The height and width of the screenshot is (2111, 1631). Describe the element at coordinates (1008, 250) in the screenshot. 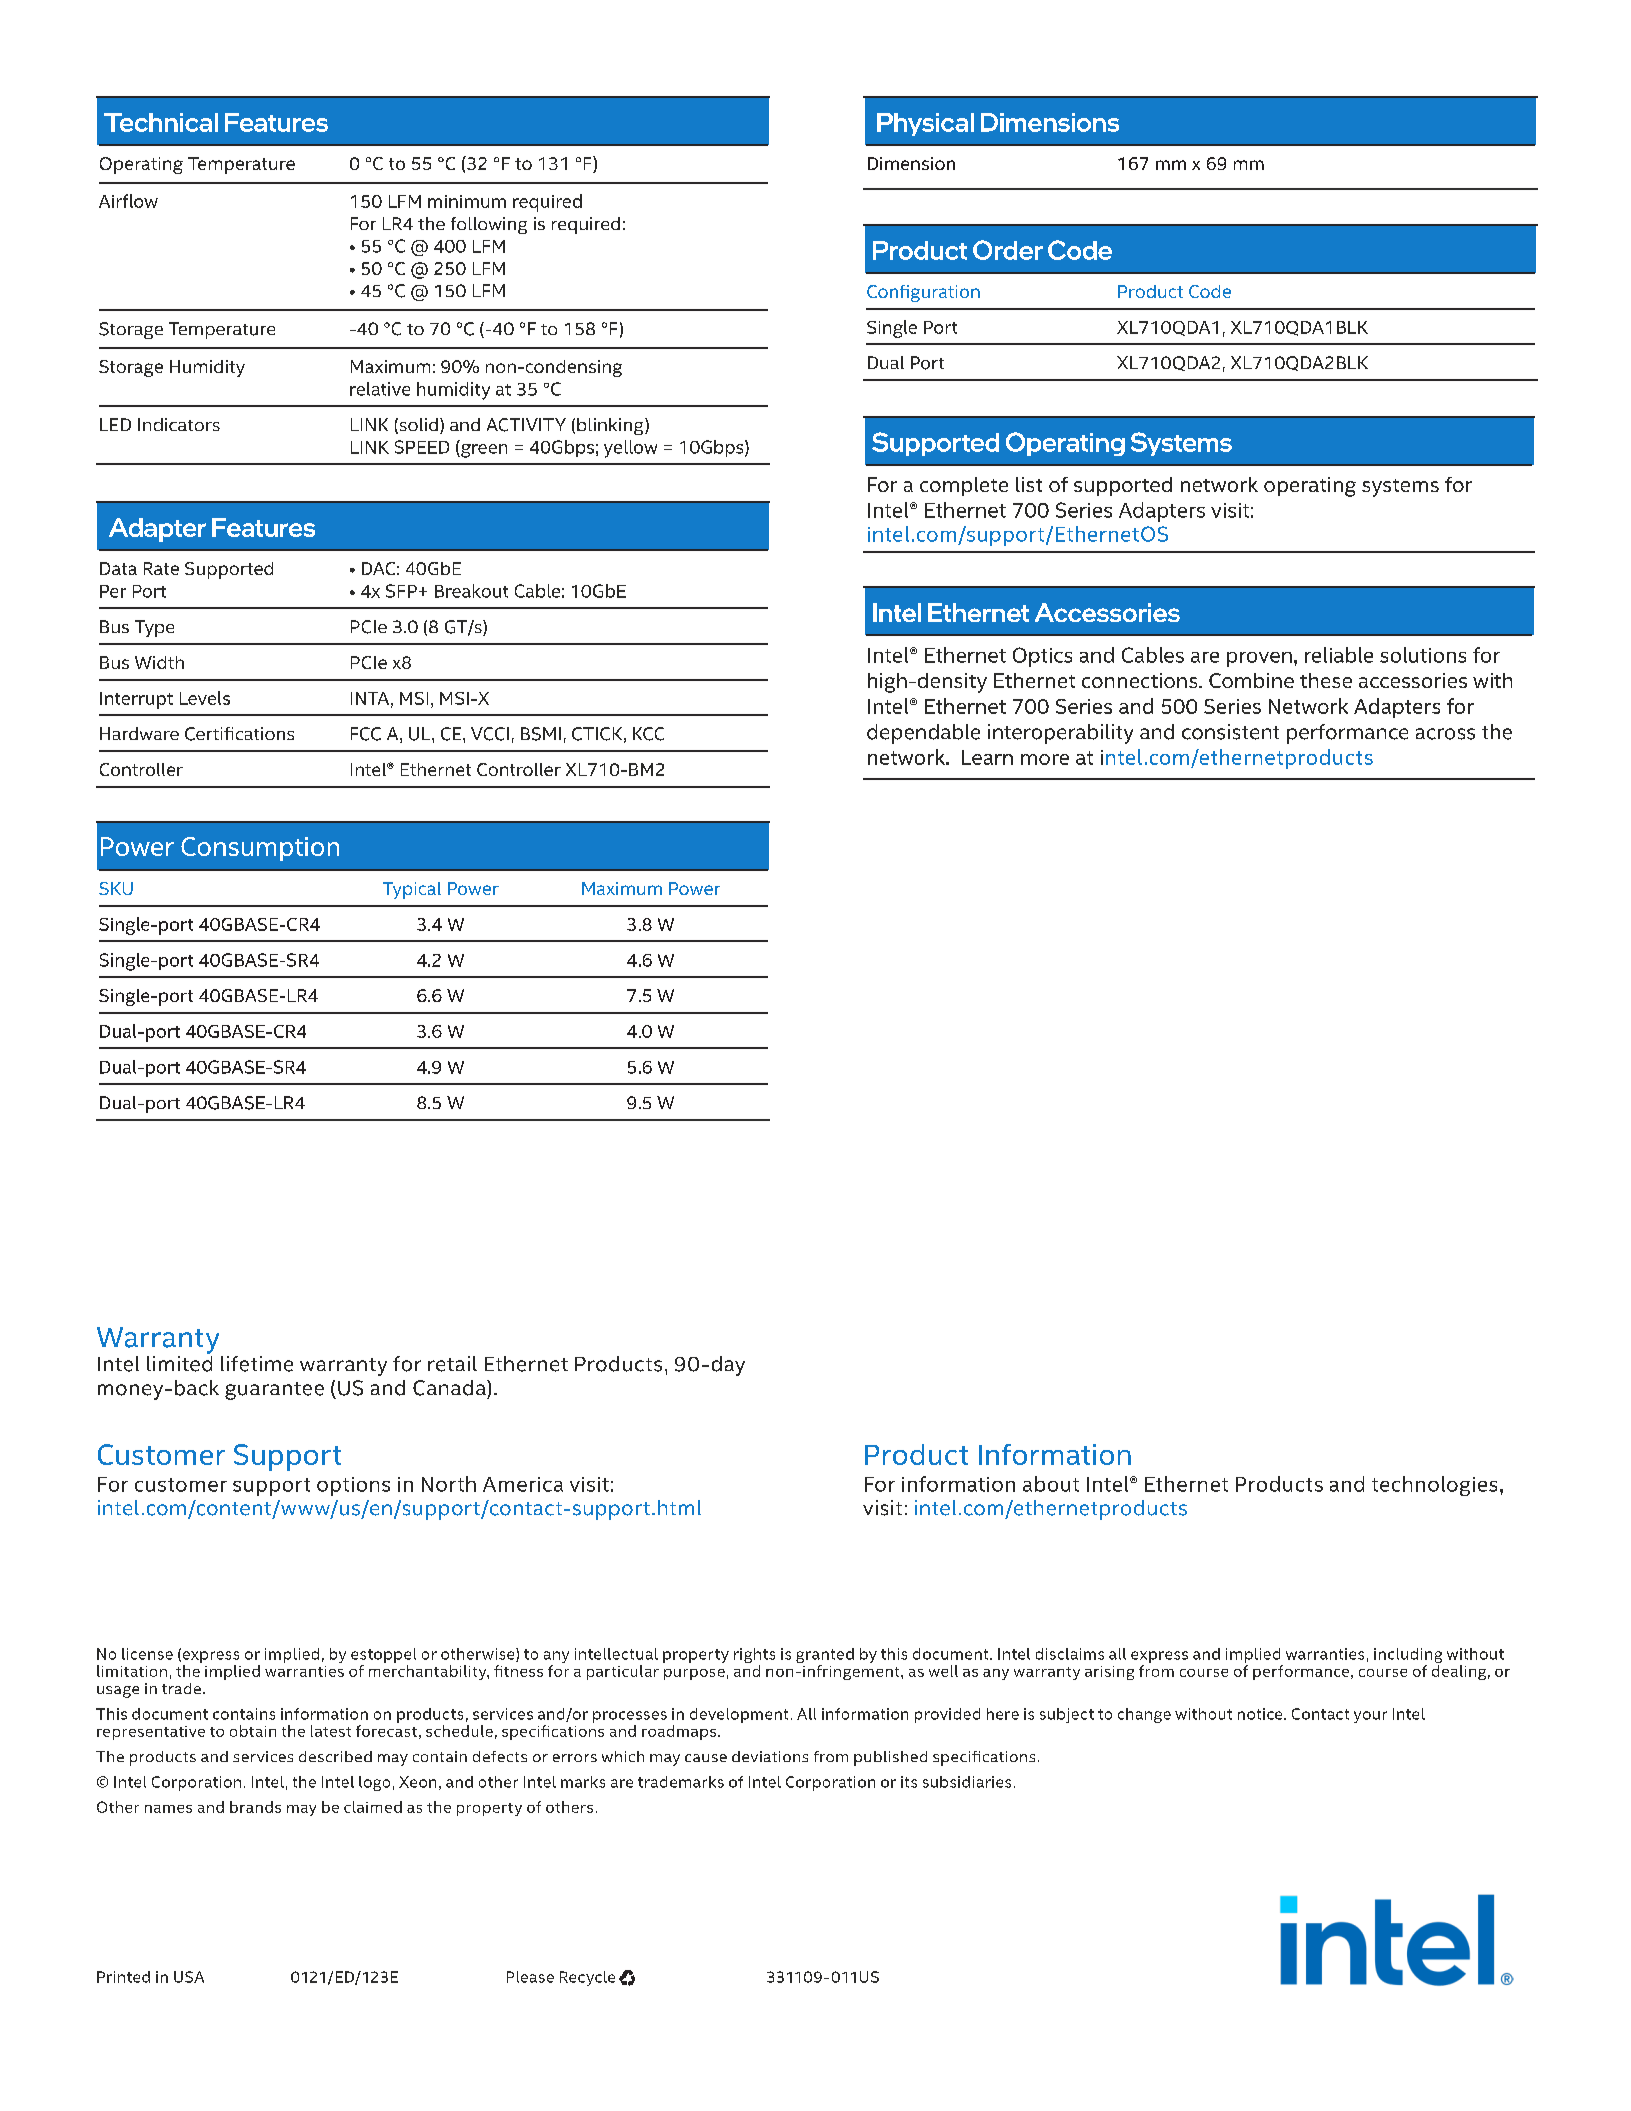

I see `Order` at that location.
